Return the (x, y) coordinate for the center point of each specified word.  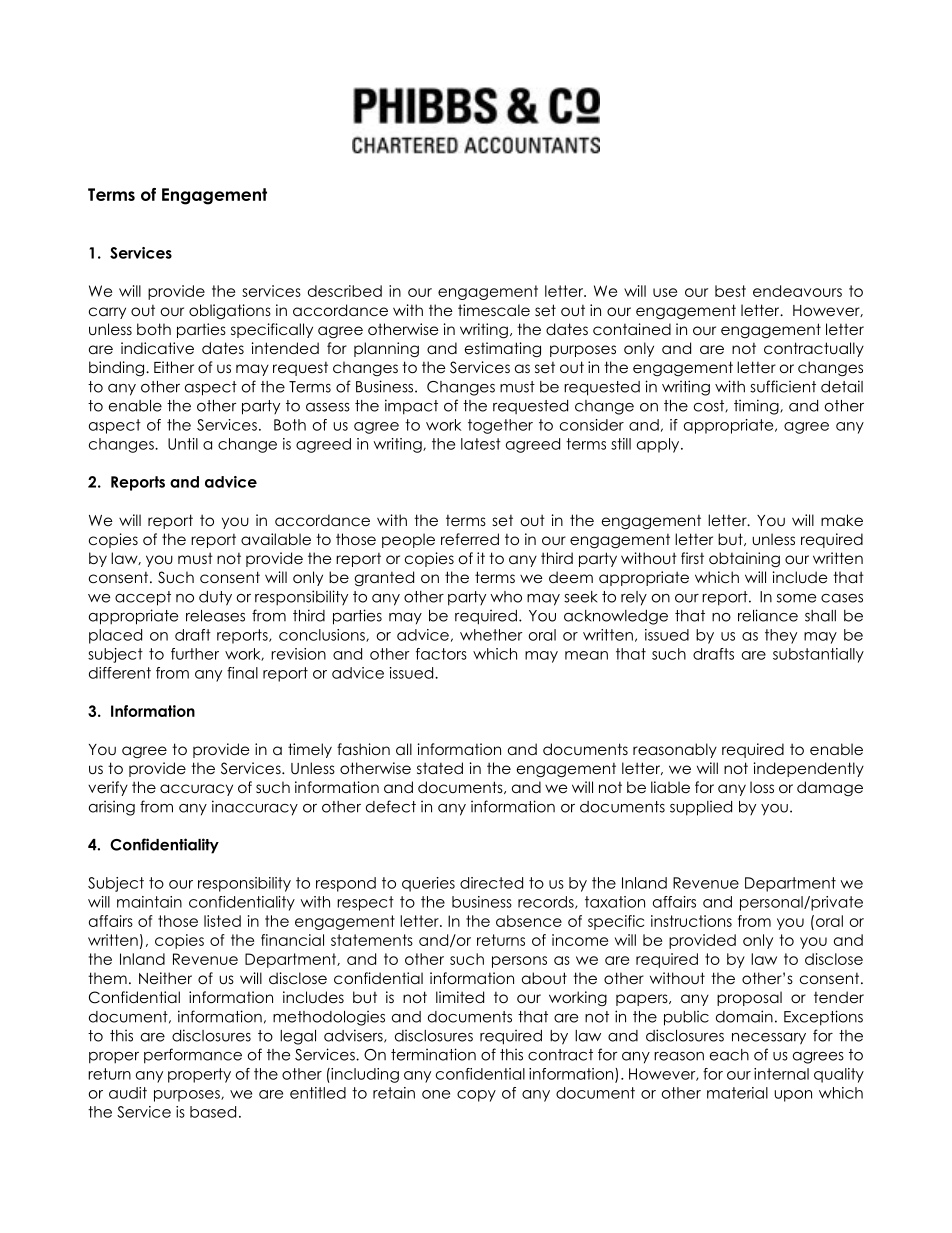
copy (476, 1096)
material (737, 1093)
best (730, 291)
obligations (230, 311)
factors (441, 654)
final (242, 673)
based (213, 1112)
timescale (494, 310)
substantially (818, 655)
